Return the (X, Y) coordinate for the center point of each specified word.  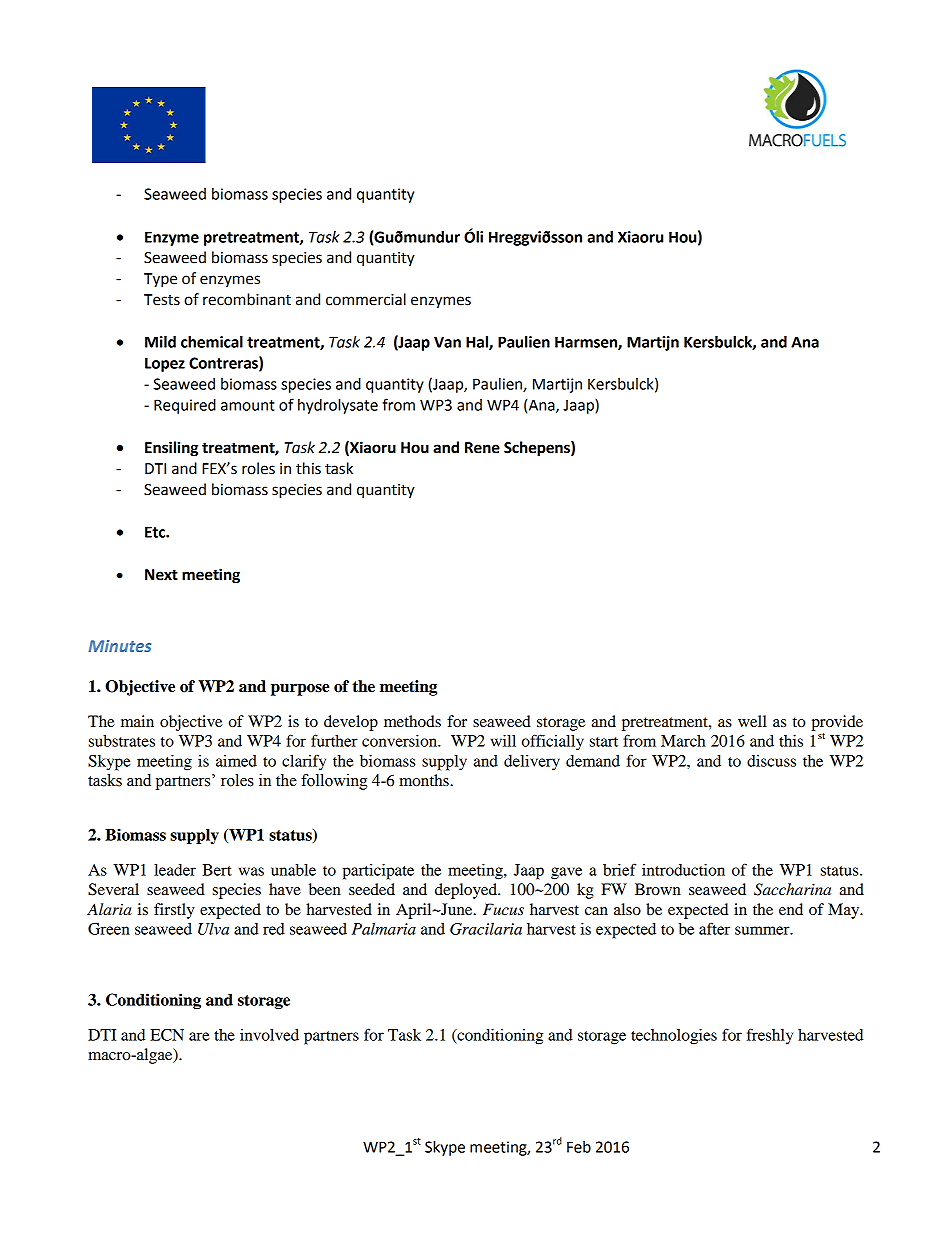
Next (161, 575)
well (752, 721)
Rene (482, 448)
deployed (467, 891)
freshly (770, 1036)
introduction (683, 870)
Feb (579, 1147)
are (199, 1036)
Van (447, 342)
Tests (162, 300)
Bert (217, 870)
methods (412, 721)
